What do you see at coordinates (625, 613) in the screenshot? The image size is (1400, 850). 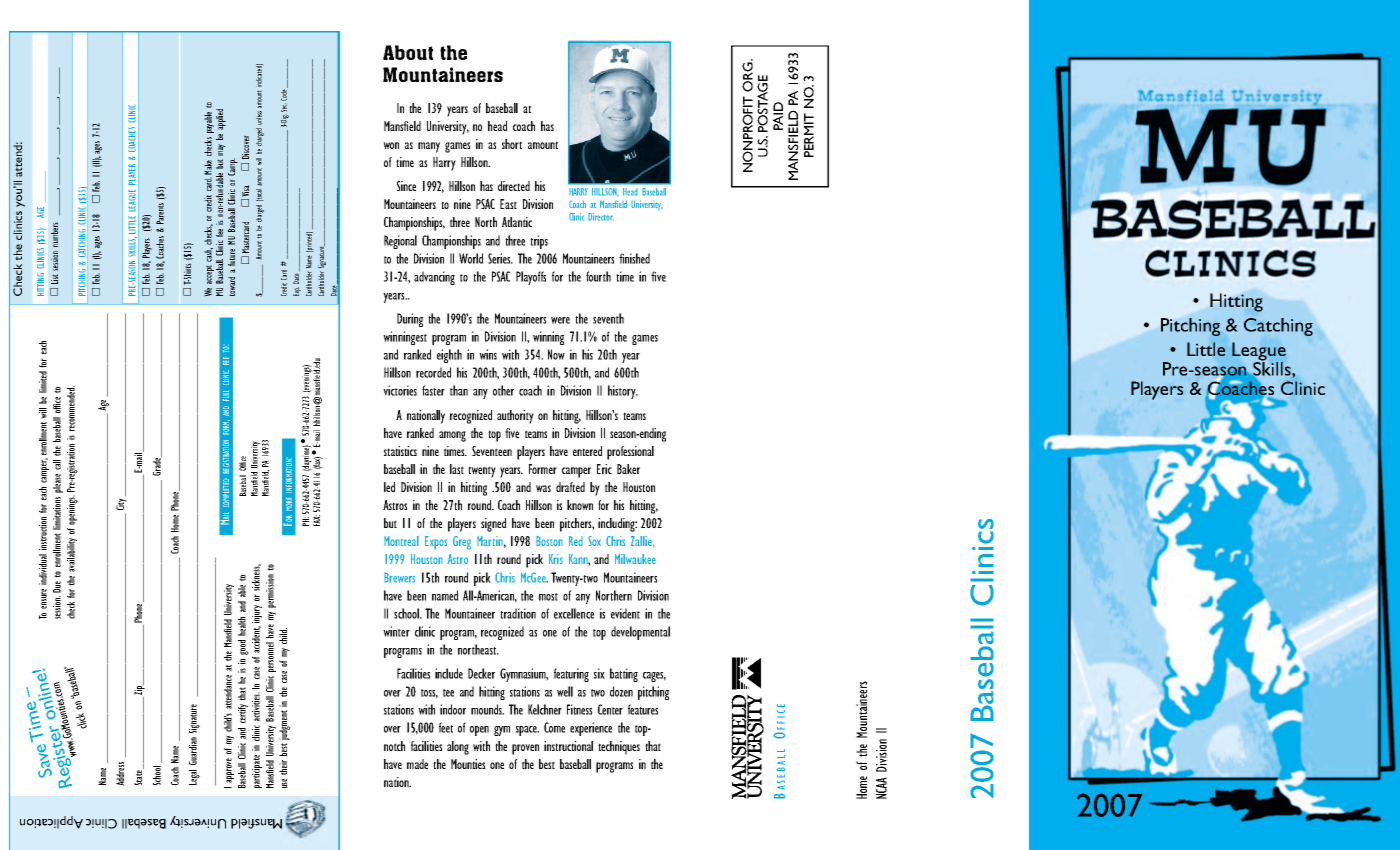 I see `evident` at bounding box center [625, 613].
